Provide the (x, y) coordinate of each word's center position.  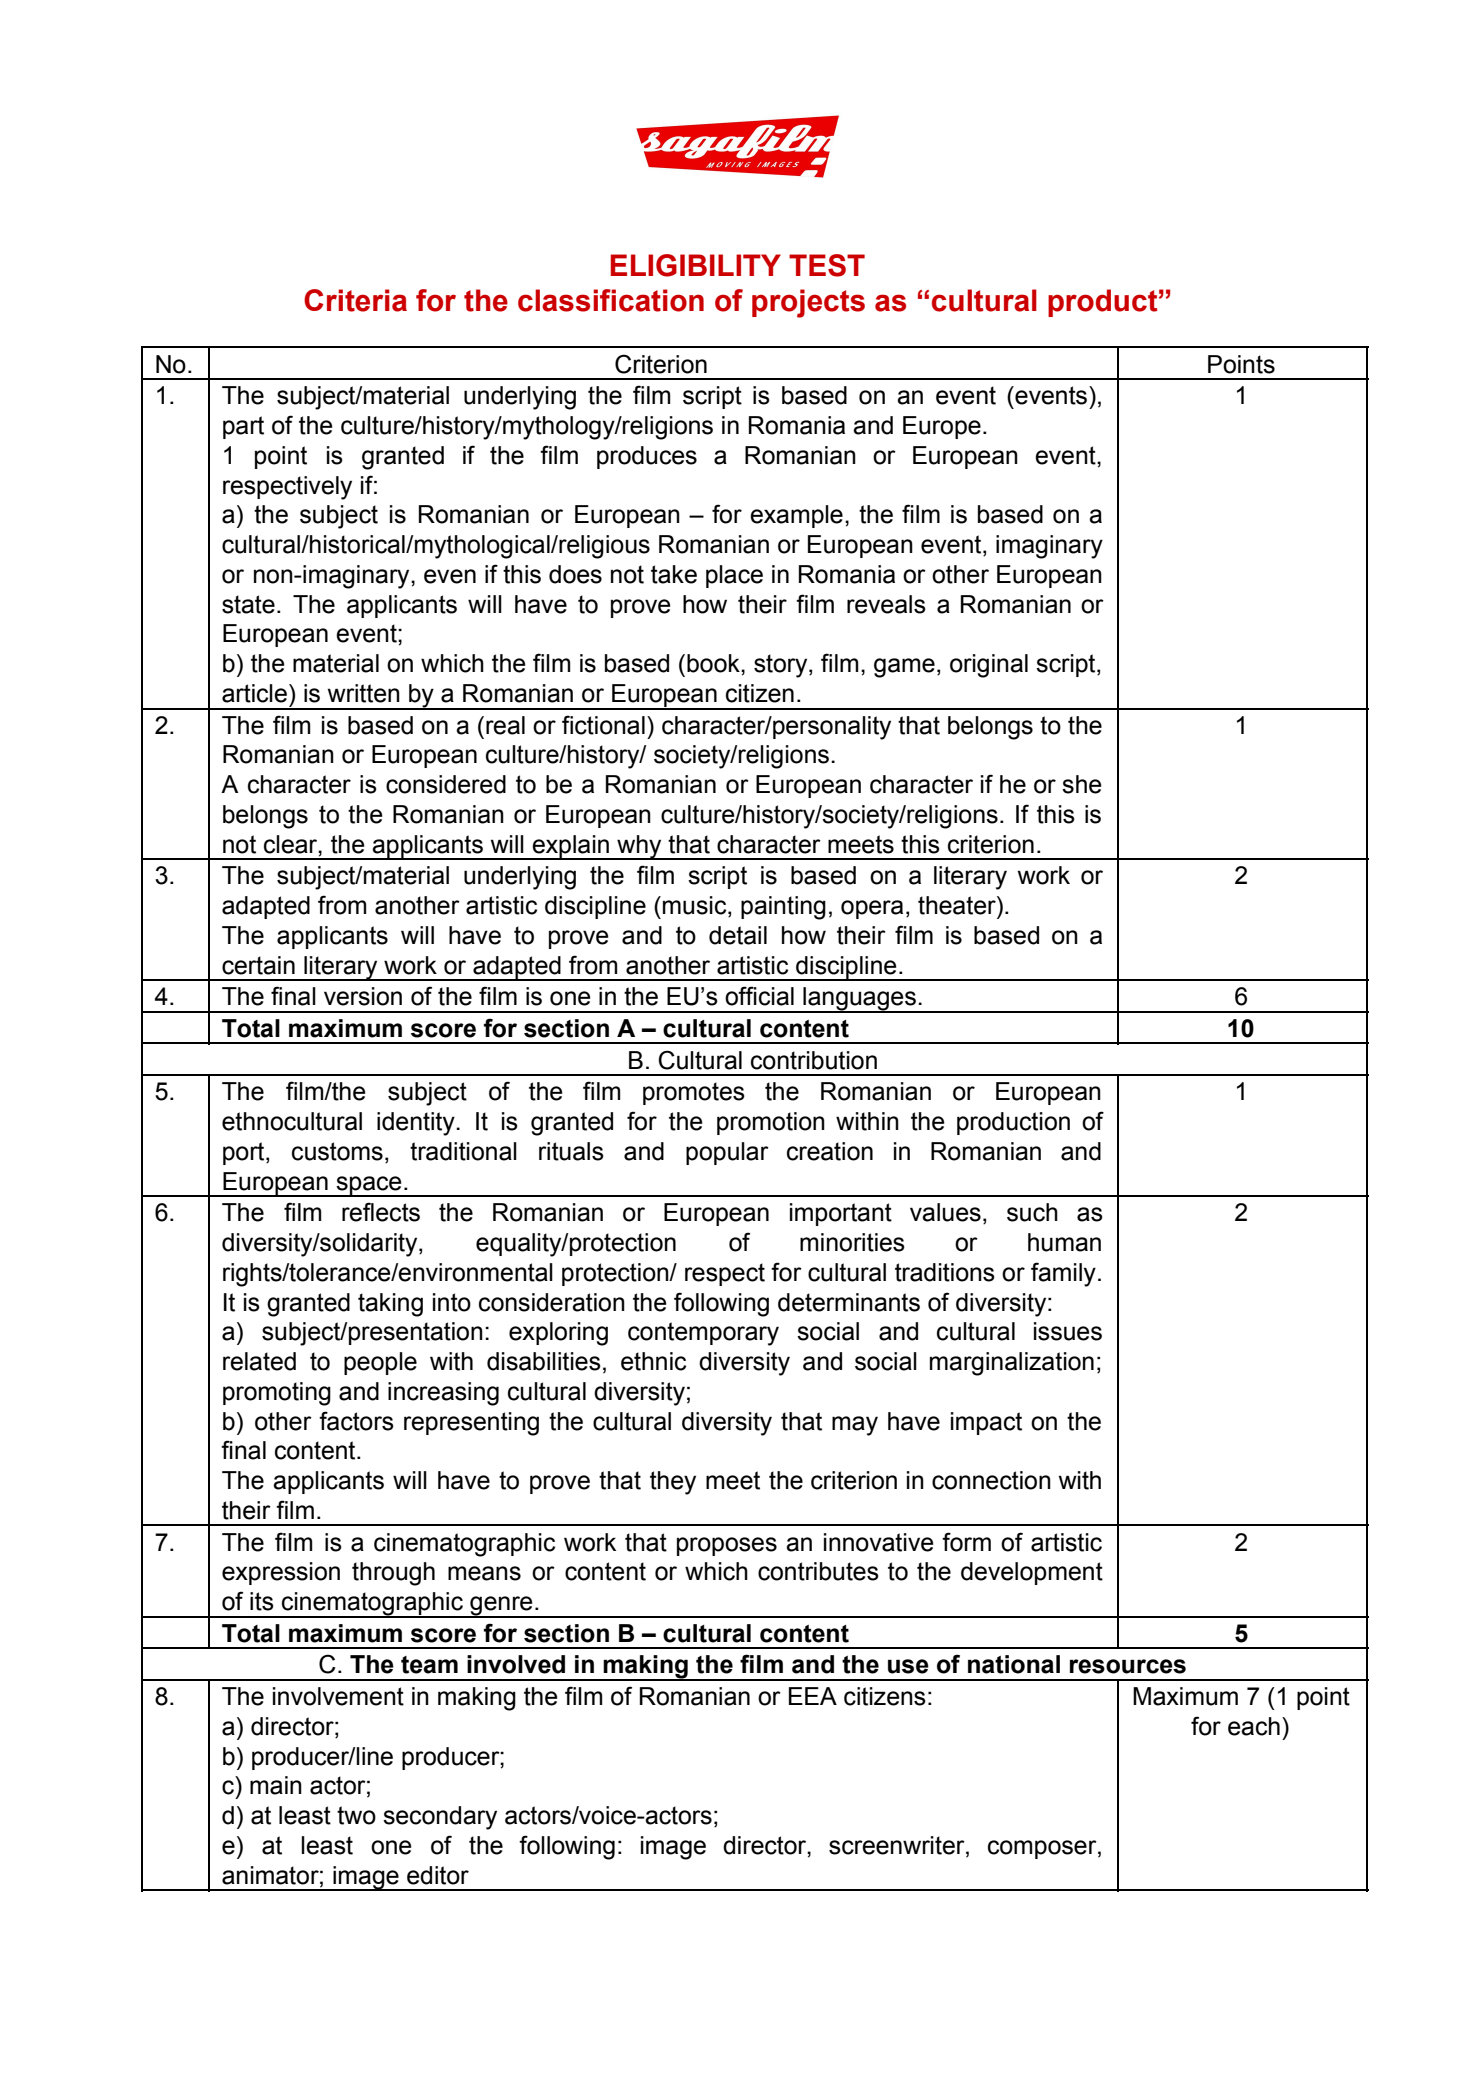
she (1082, 784)
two (356, 1815)
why (639, 847)
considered (446, 784)
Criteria (355, 300)
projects (808, 303)
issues (1068, 1331)
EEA (813, 1696)
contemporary (703, 1334)
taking (390, 1305)
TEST (827, 265)
